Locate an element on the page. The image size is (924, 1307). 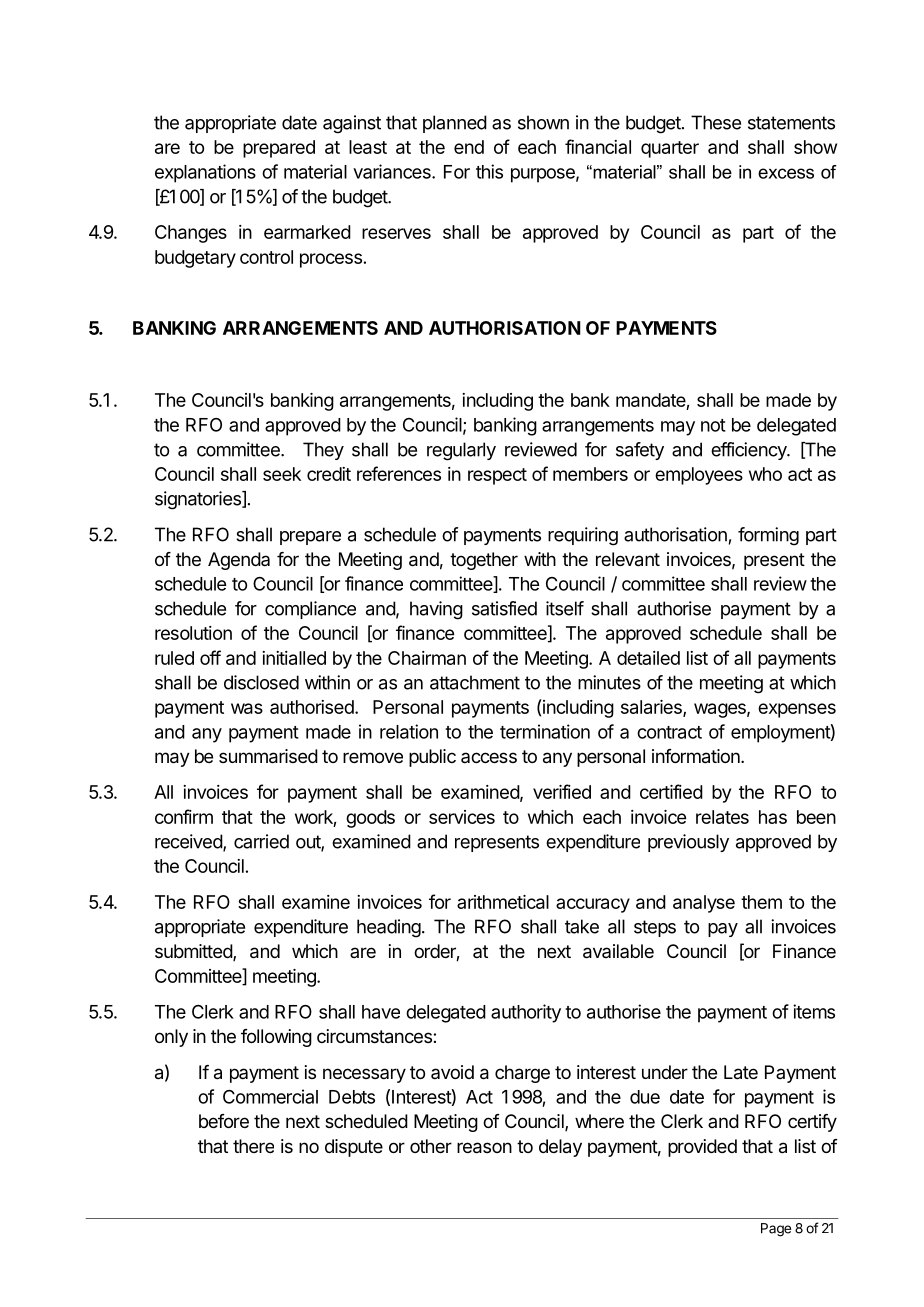
These is located at coordinates (716, 122).
